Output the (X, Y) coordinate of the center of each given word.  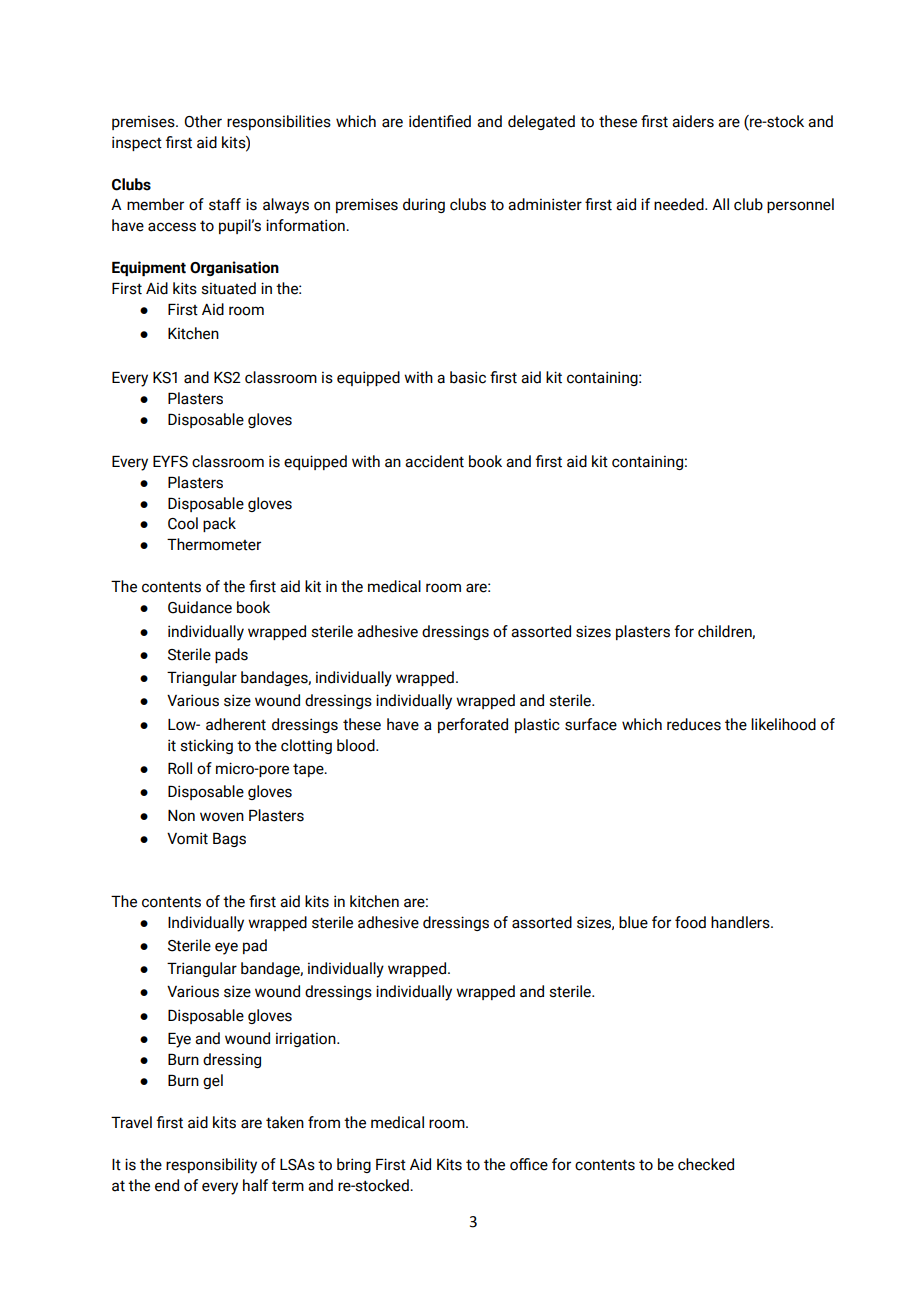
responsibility (211, 1166)
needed (680, 204)
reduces (694, 724)
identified (440, 121)
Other (203, 121)
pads (231, 655)
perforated (473, 725)
